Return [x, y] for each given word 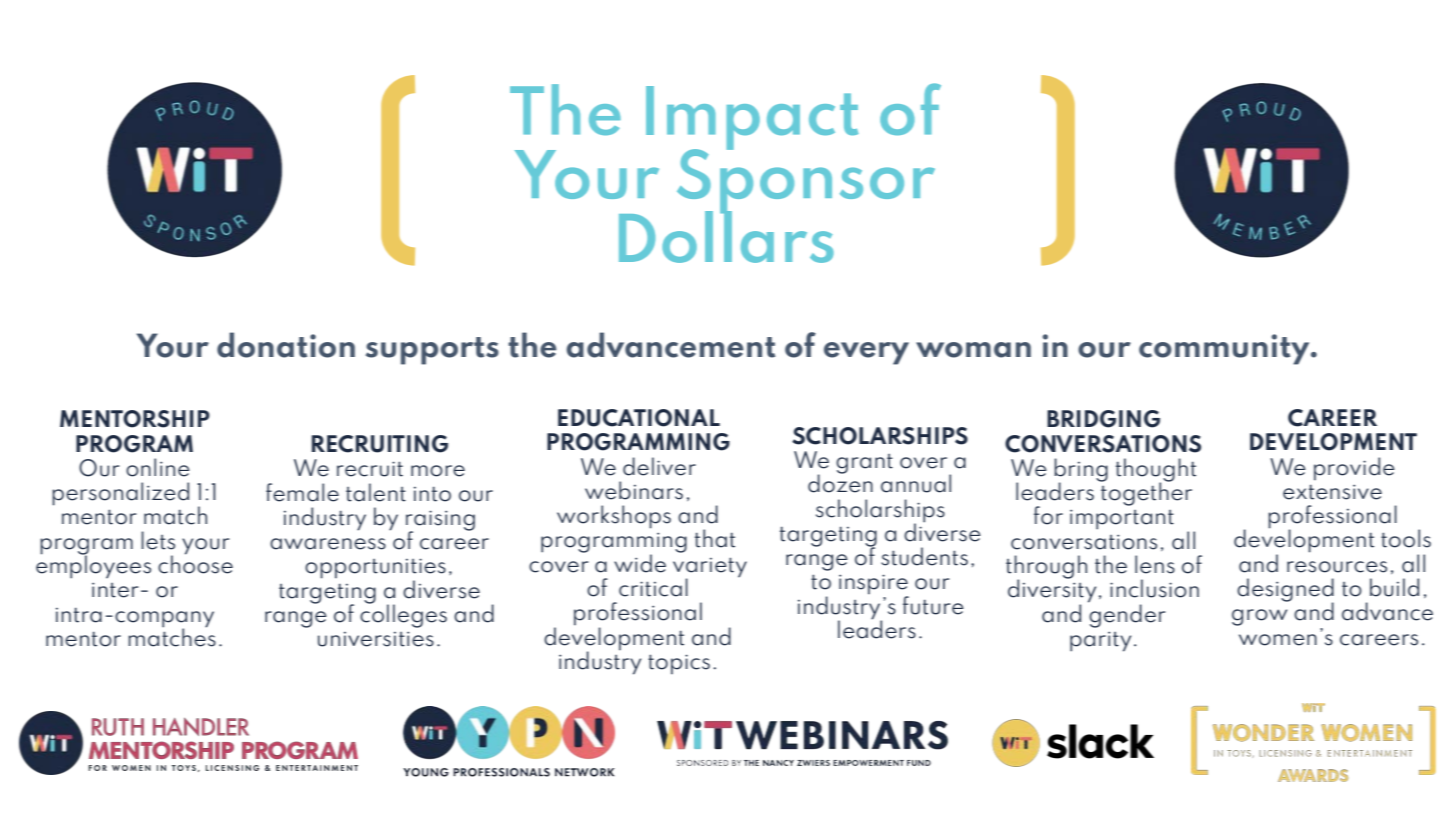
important [1122, 519]
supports [432, 351]
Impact [752, 119]
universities [376, 639]
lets [158, 540]
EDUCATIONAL [639, 418]
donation [286, 345]
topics [679, 664]
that [715, 538]
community [1225, 349]
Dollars [726, 235]
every [866, 353]
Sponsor [806, 181]
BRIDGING [1103, 419]
